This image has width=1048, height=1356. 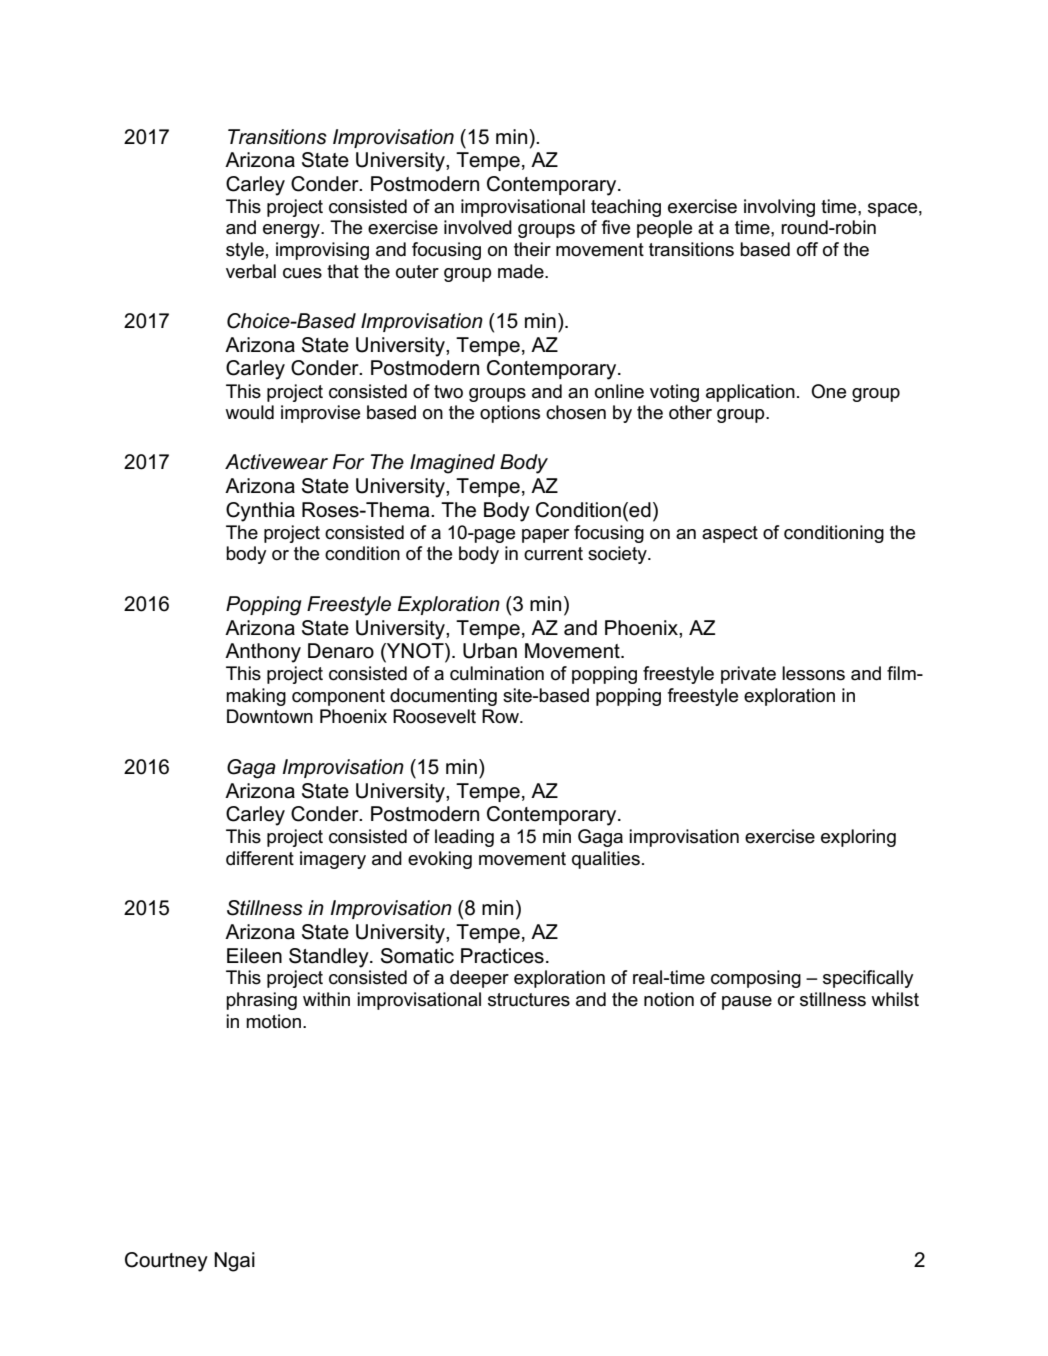 I want to click on pause, so click(x=747, y=1003).
